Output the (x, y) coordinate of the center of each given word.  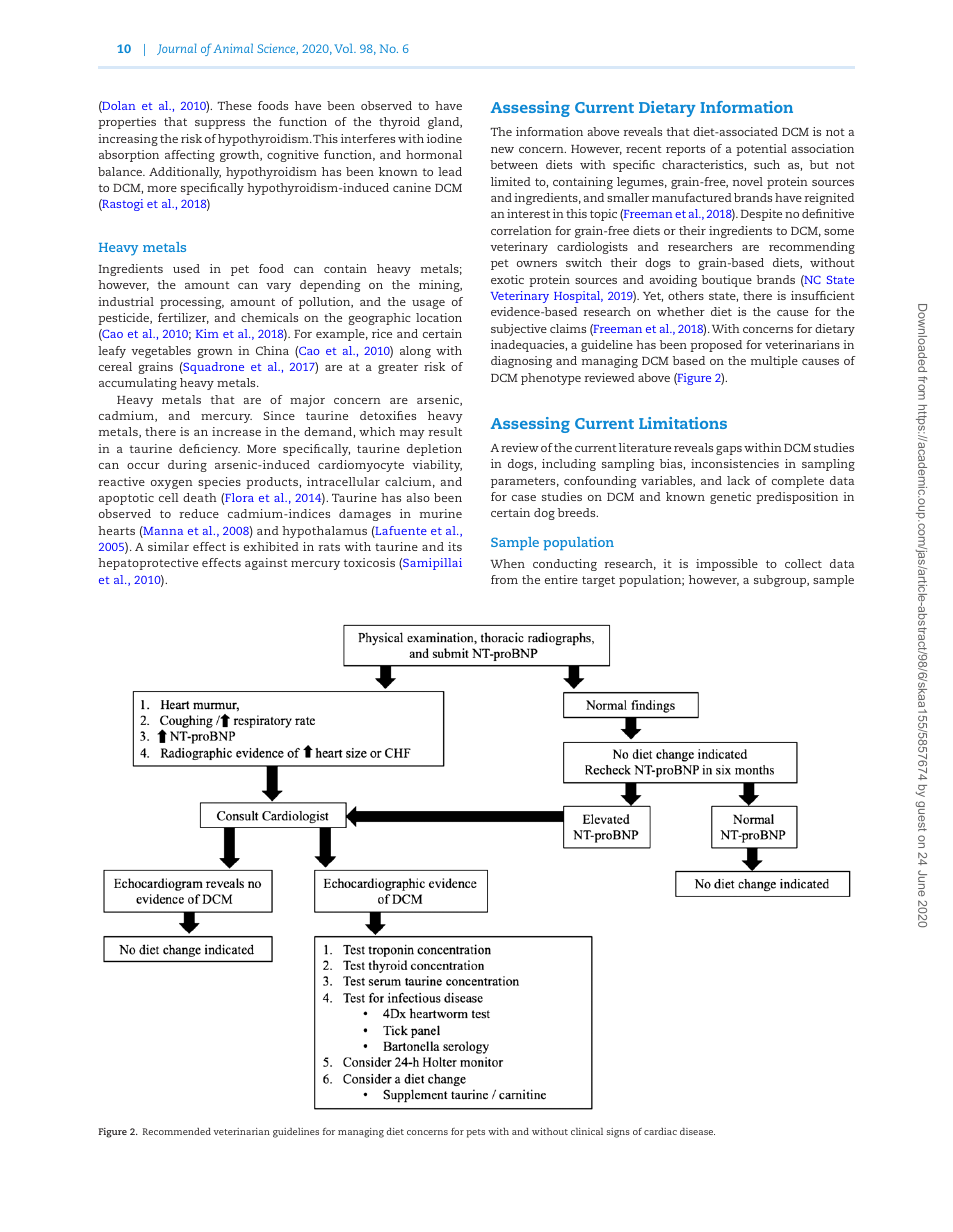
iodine (444, 138)
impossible (727, 565)
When (507, 563)
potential (761, 150)
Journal (177, 49)
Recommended (177, 1131)
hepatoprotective (148, 564)
